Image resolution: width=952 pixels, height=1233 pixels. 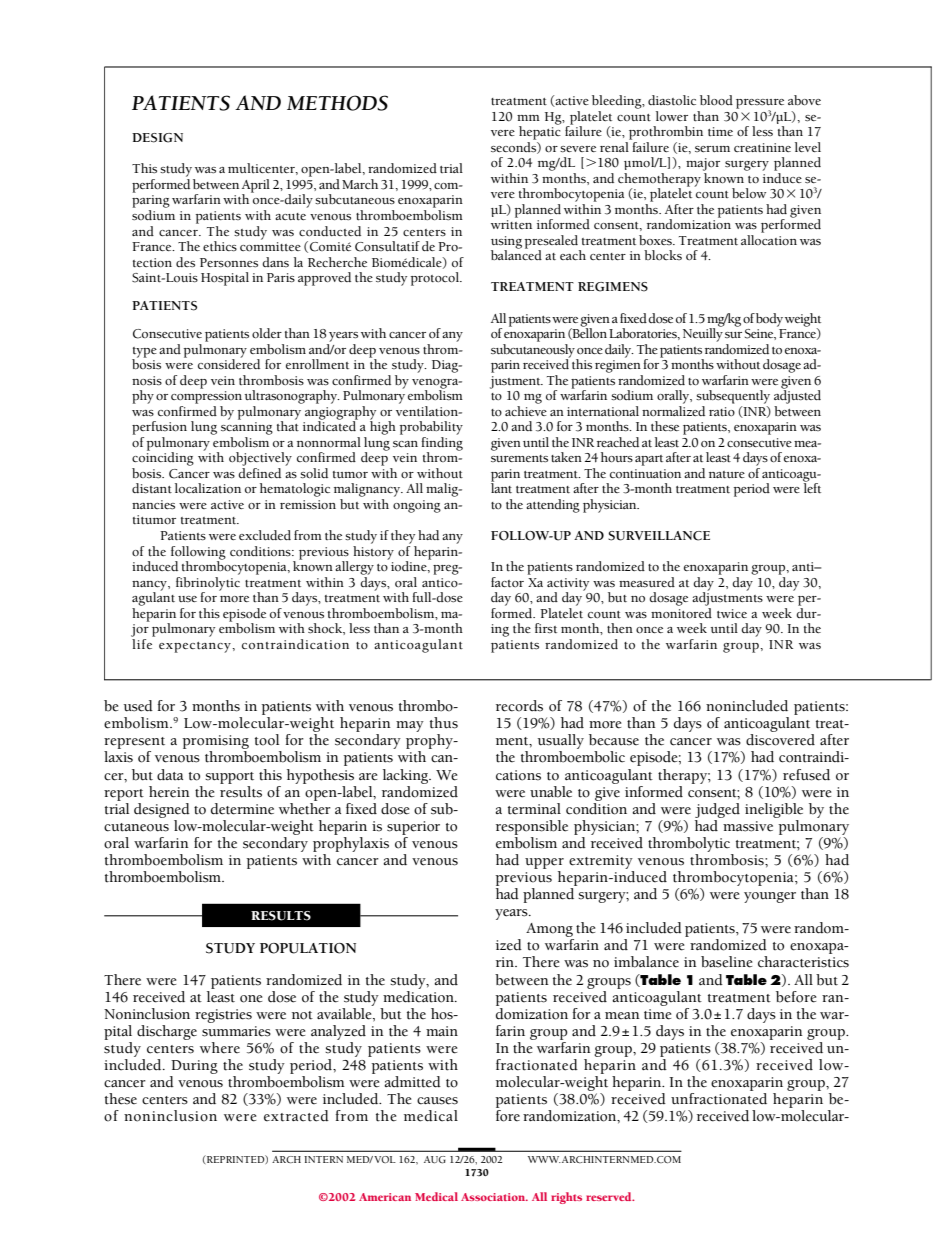 I want to click on factor, so click(x=507, y=582).
